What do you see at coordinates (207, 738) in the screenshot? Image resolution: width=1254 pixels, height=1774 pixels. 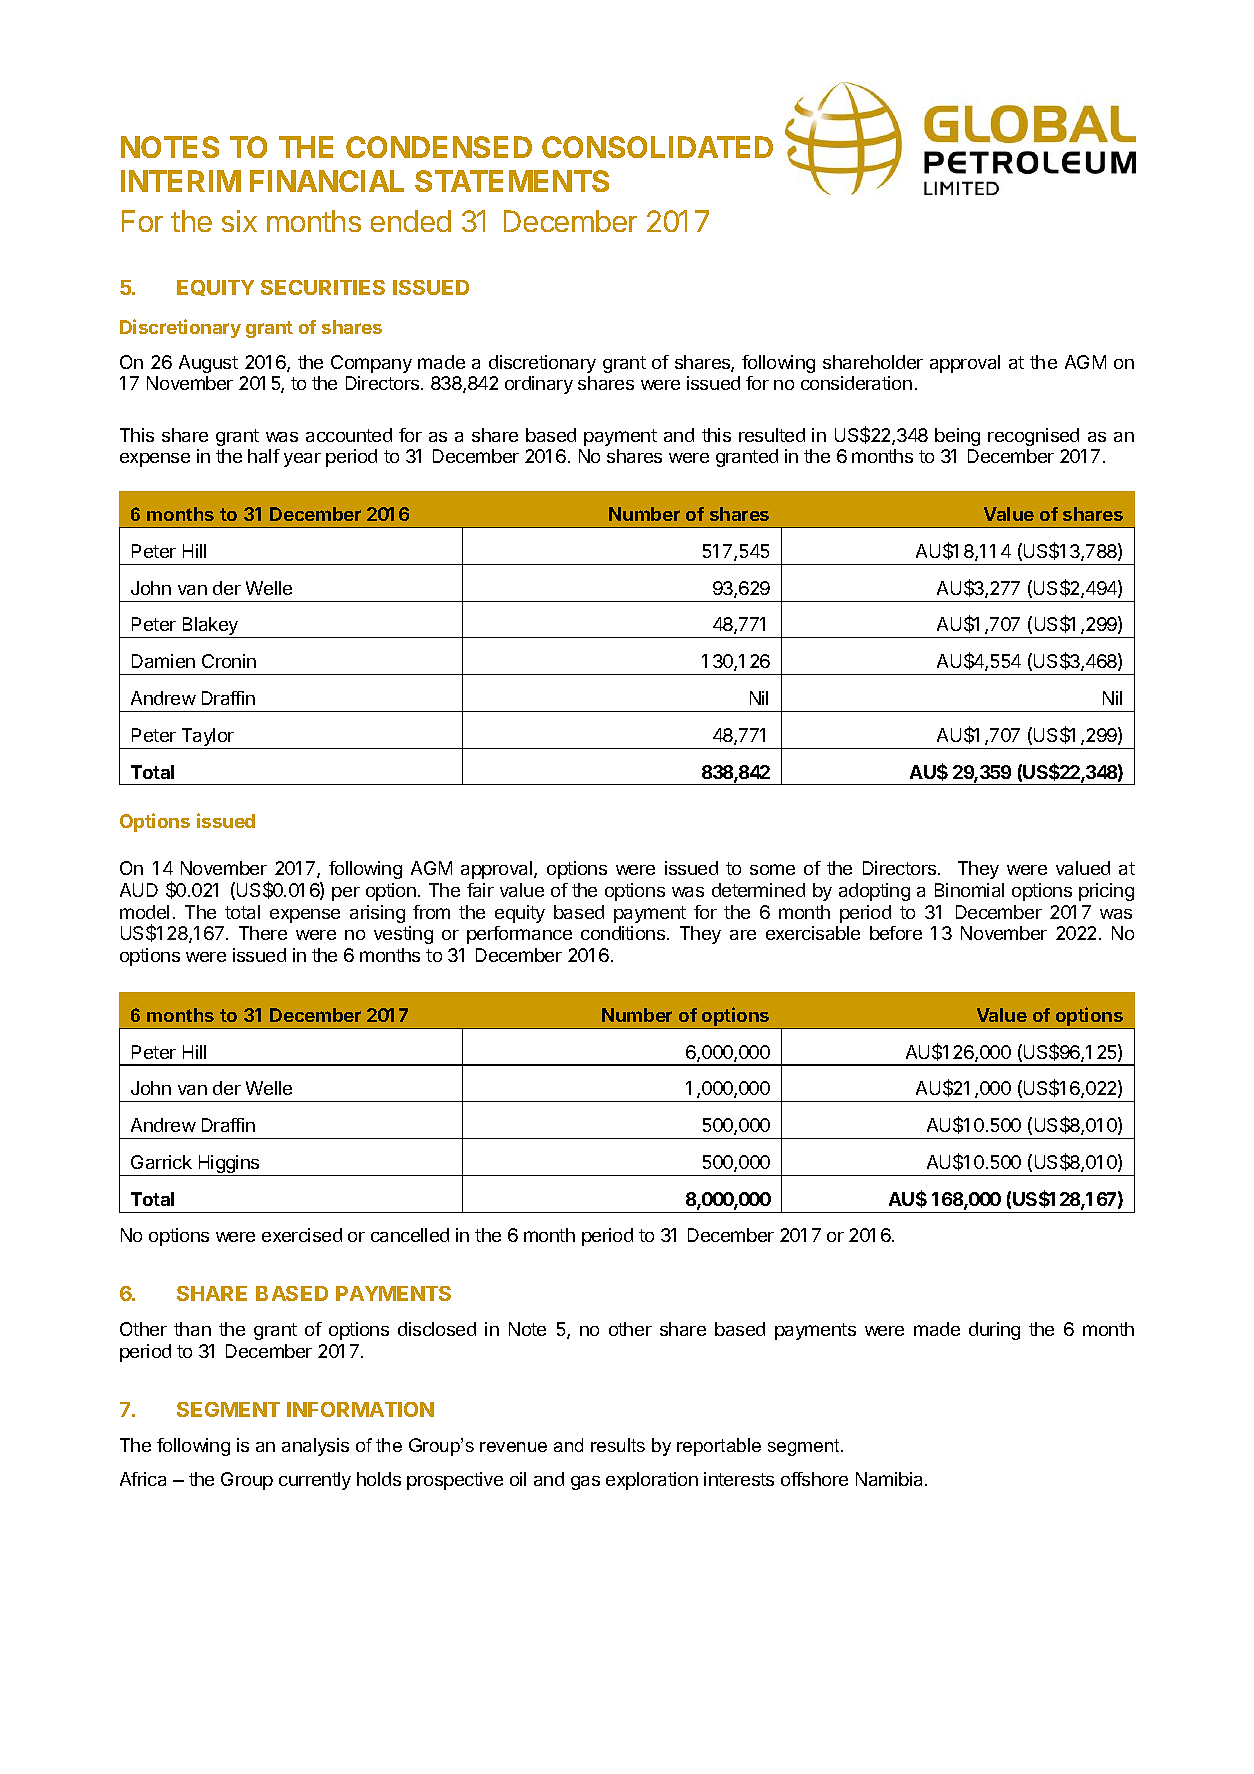 I see `Taylor` at bounding box center [207, 738].
